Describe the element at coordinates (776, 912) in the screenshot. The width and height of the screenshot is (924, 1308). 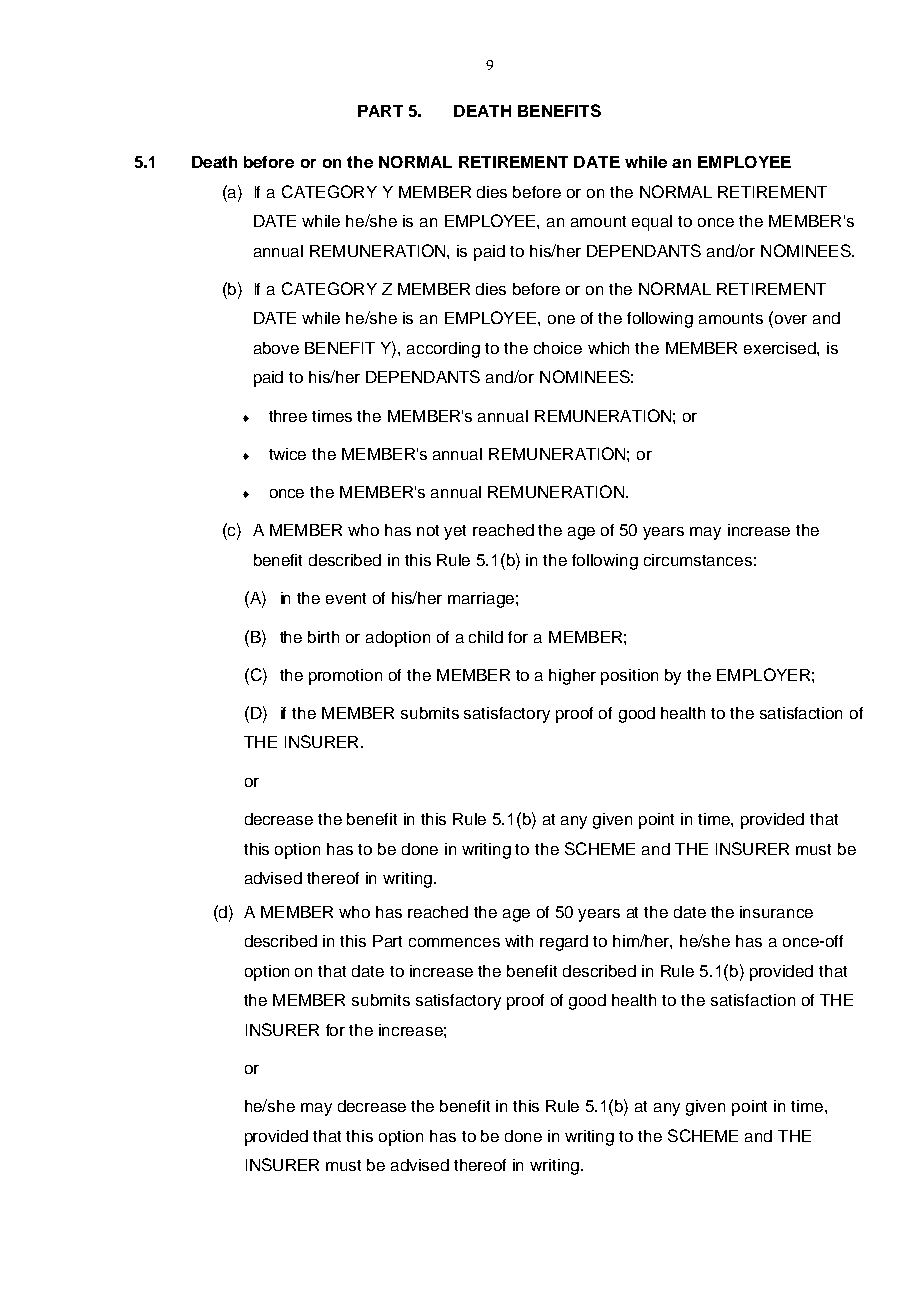
I see `insurance` at that location.
